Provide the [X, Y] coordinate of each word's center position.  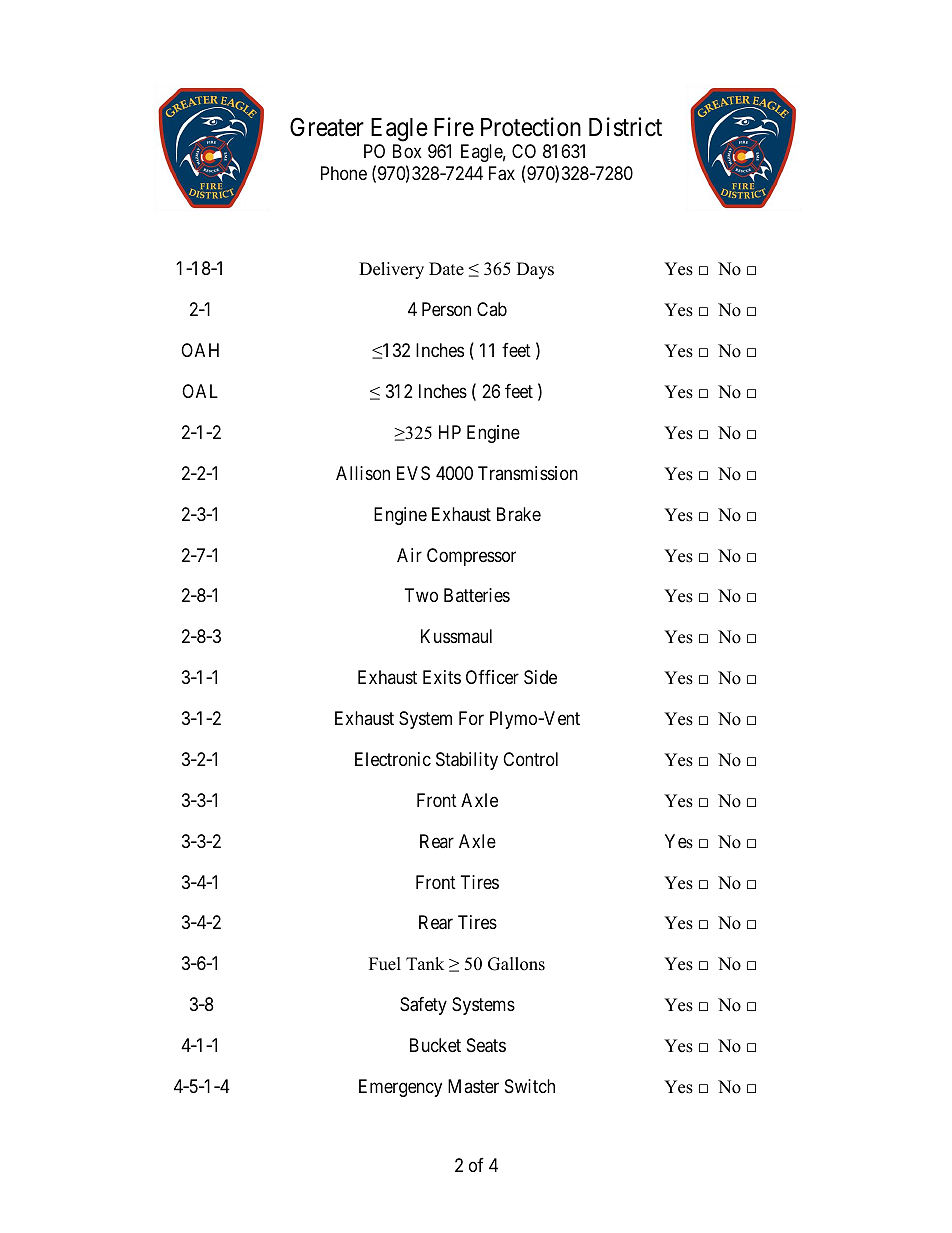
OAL [200, 391]
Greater [327, 127]
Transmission [528, 473]
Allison [363, 473]
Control [530, 759]
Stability [467, 761]
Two [421, 595]
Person [446, 309]
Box [407, 151]
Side [540, 677]
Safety [423, 1006]
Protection [531, 127]
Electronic [393, 759]
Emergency [400, 1088]
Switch [530, 1086]
